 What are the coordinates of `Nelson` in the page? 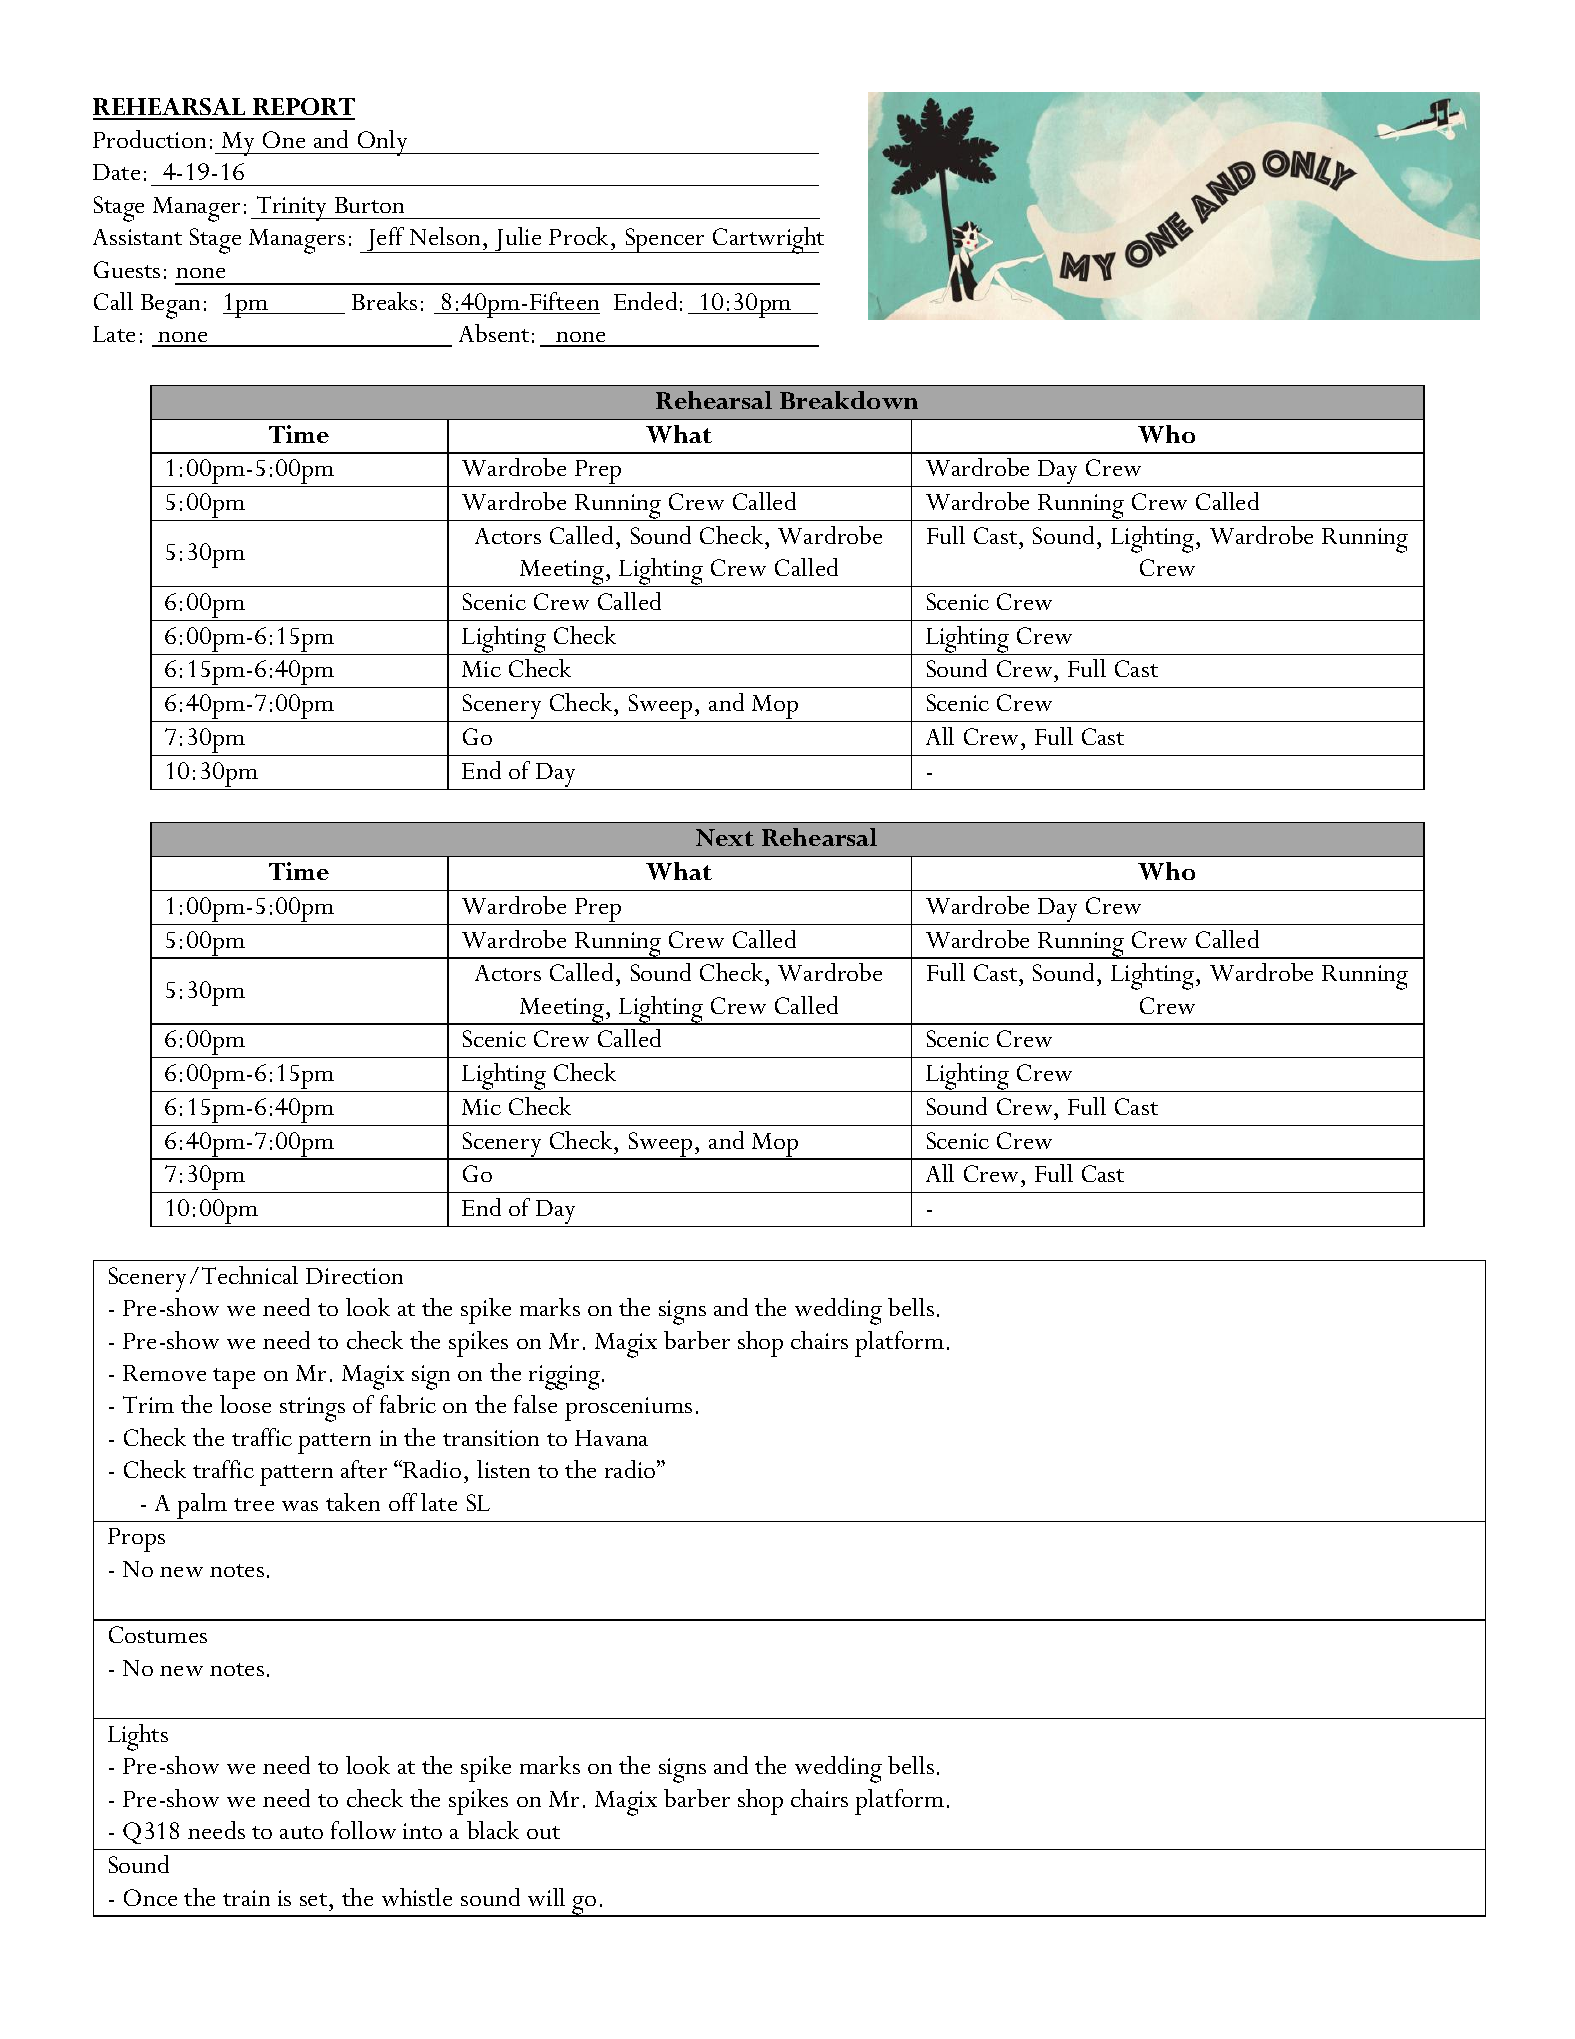 It's located at (445, 236).
